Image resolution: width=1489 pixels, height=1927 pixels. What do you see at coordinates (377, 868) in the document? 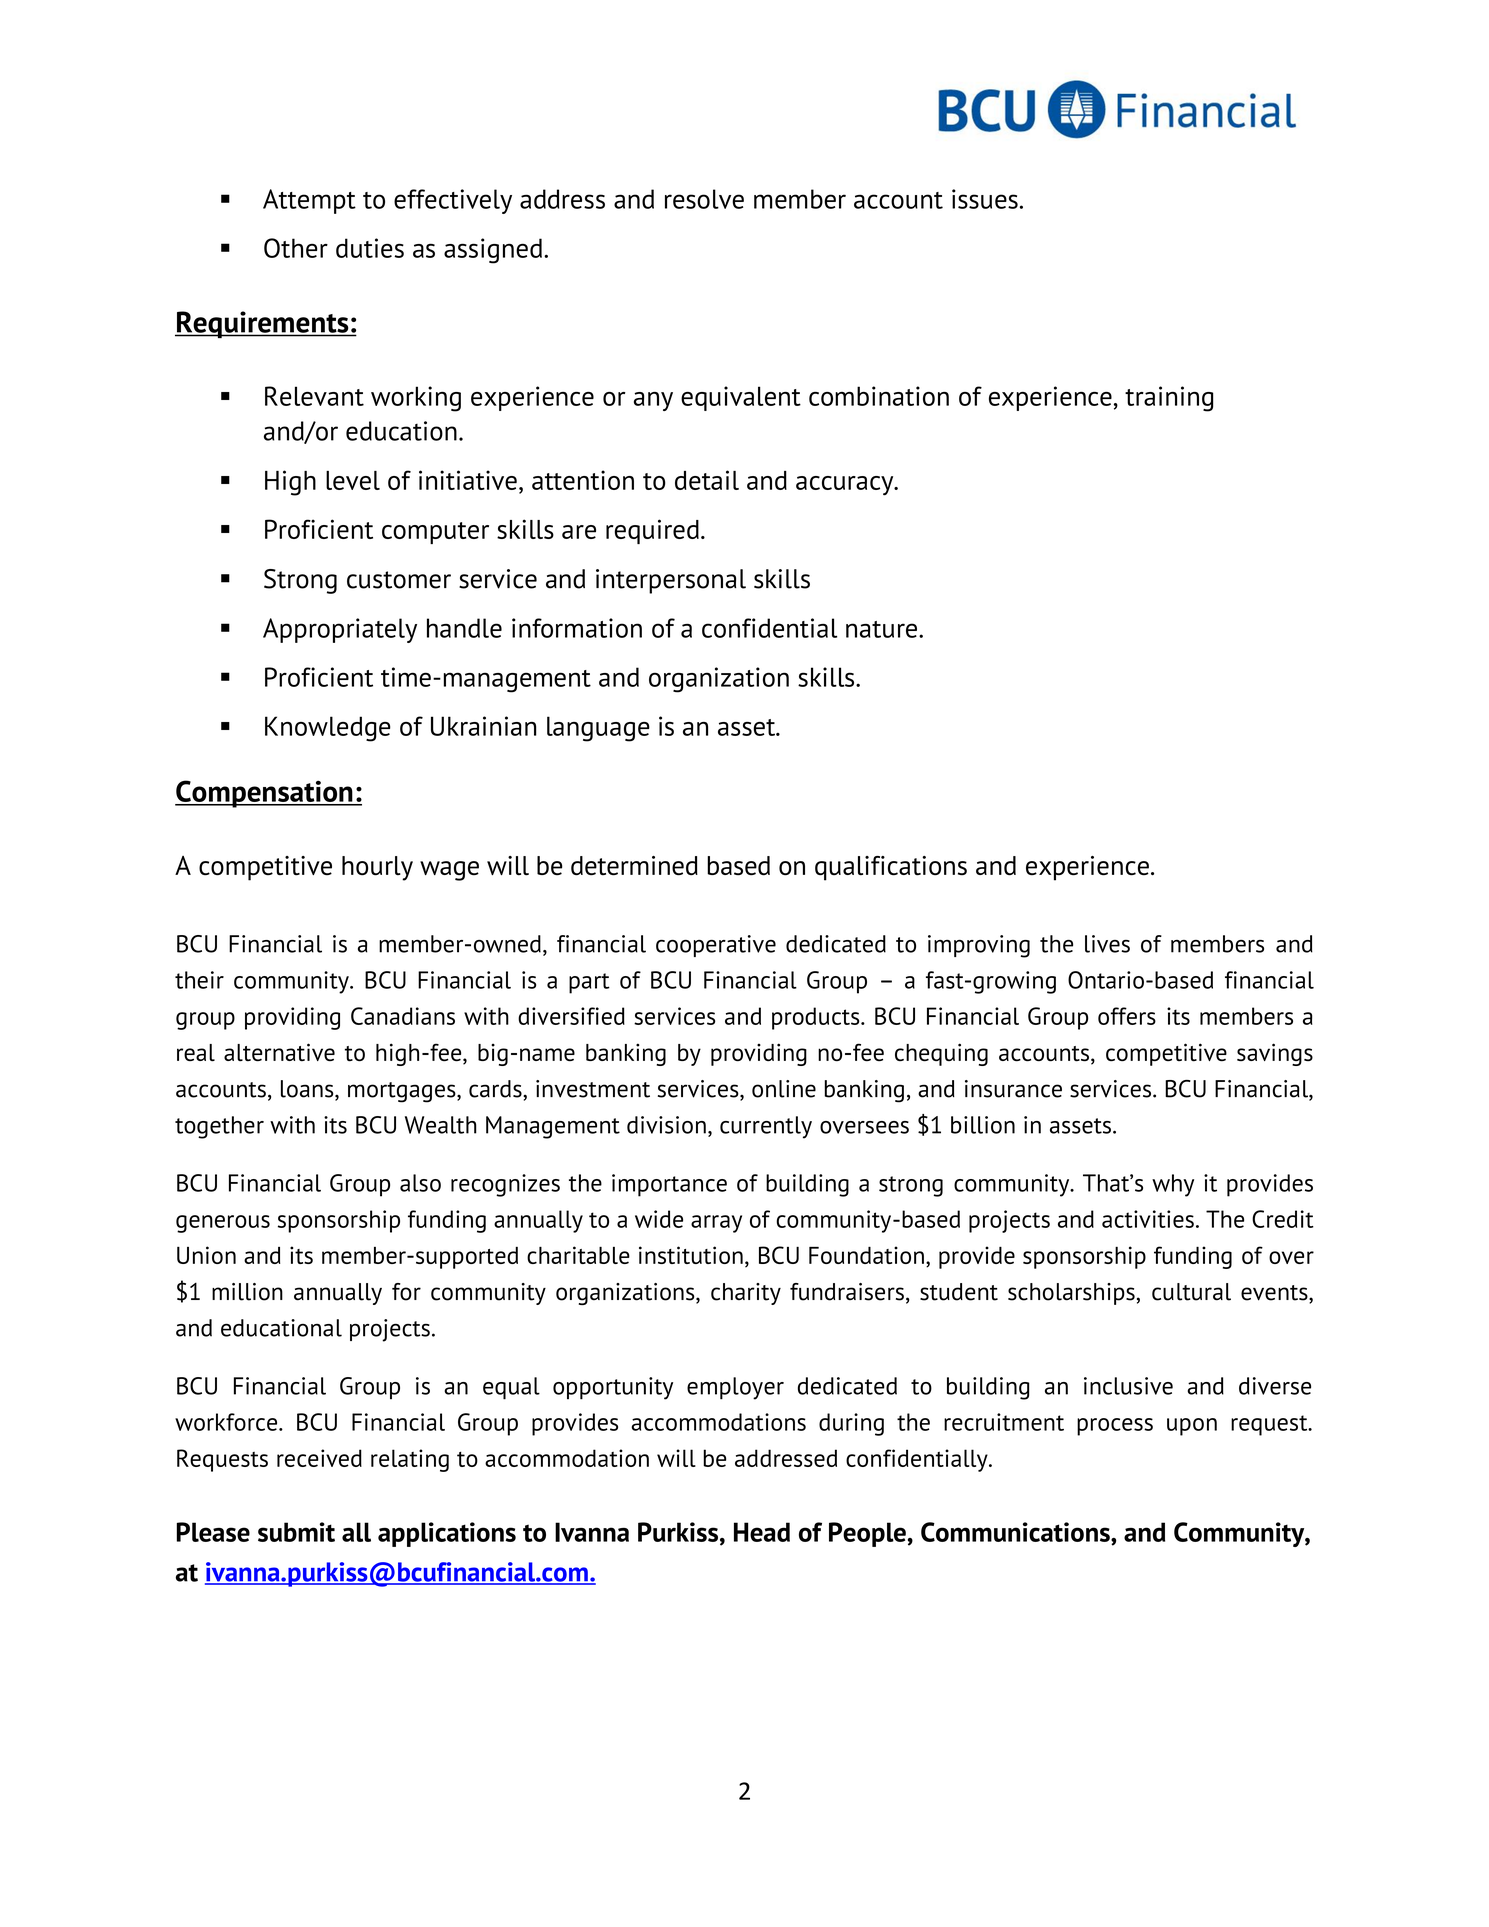
I see `hourly` at bounding box center [377, 868].
